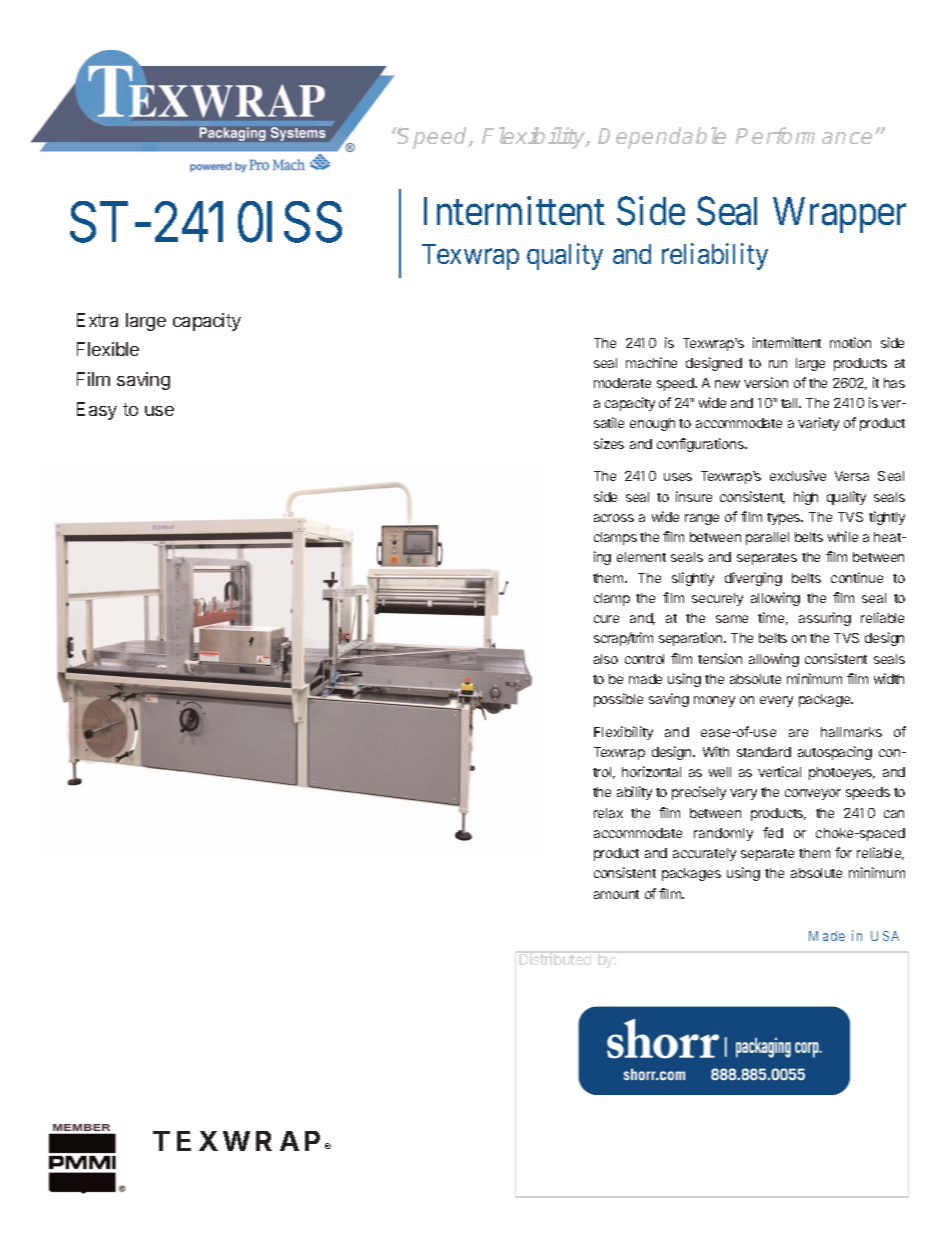 This screenshot has height=1233, width=952. Describe the element at coordinates (606, 659) in the screenshot. I see `also` at that location.
